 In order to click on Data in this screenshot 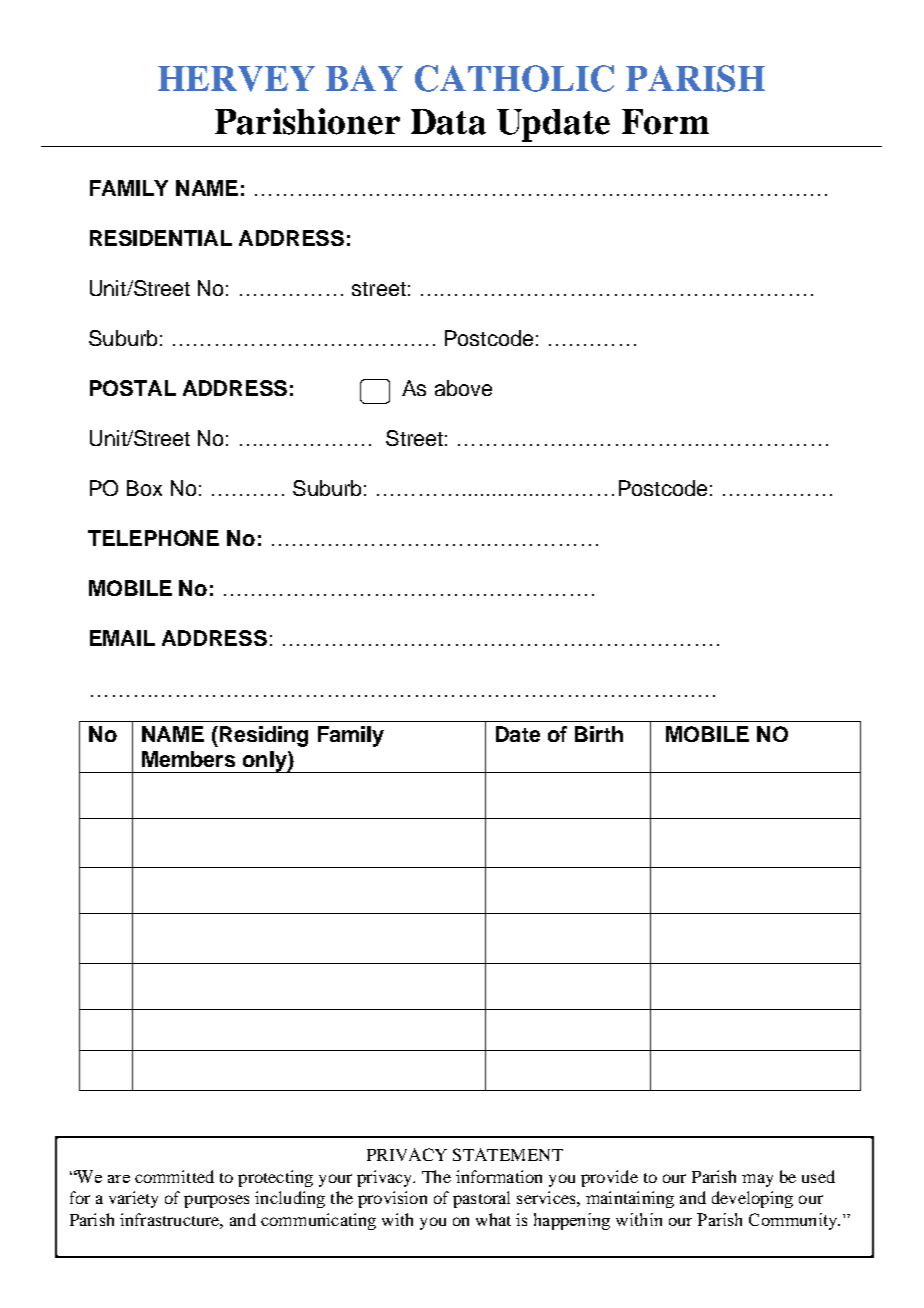, I will do `click(448, 122)`.
